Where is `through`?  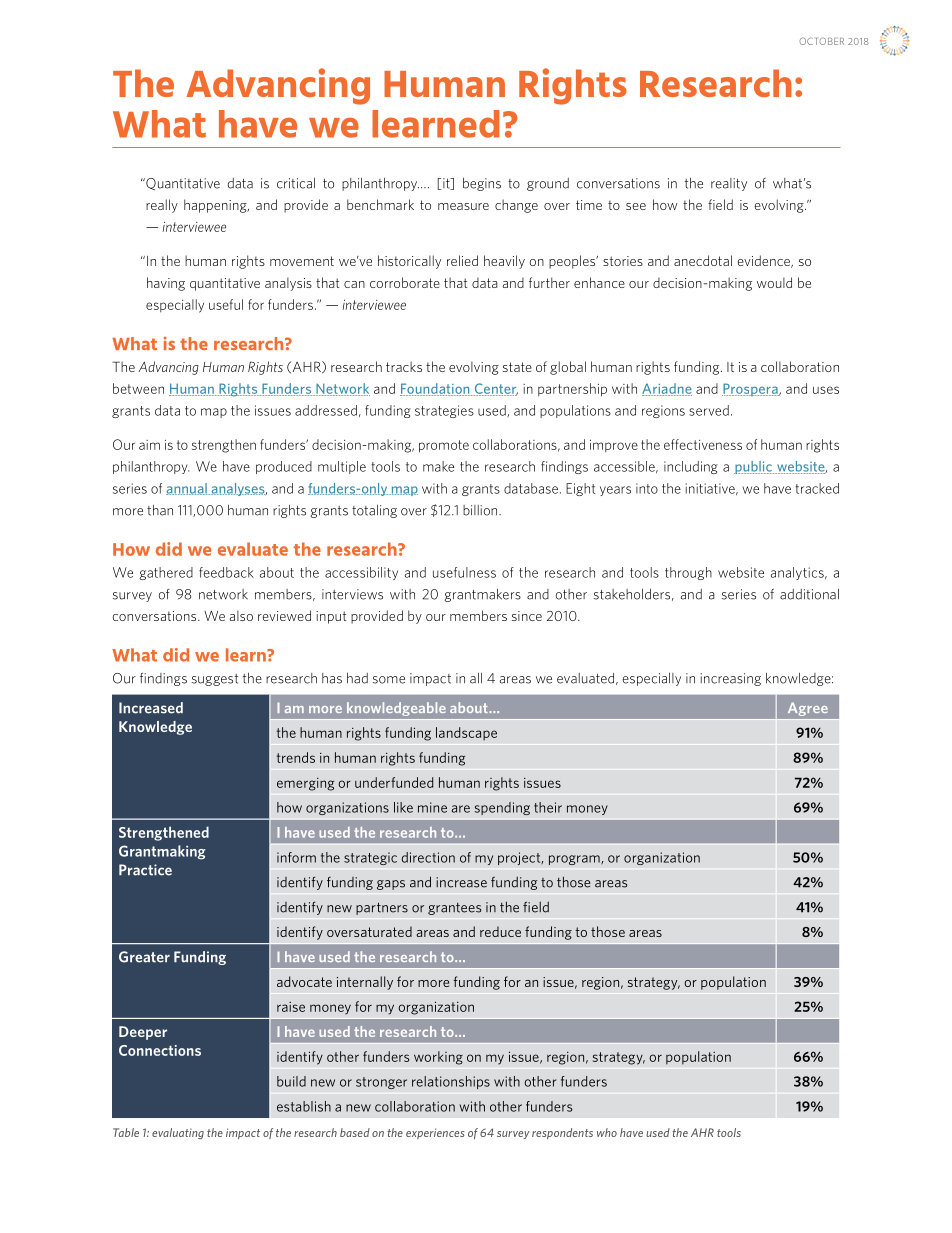 through is located at coordinates (688, 573).
